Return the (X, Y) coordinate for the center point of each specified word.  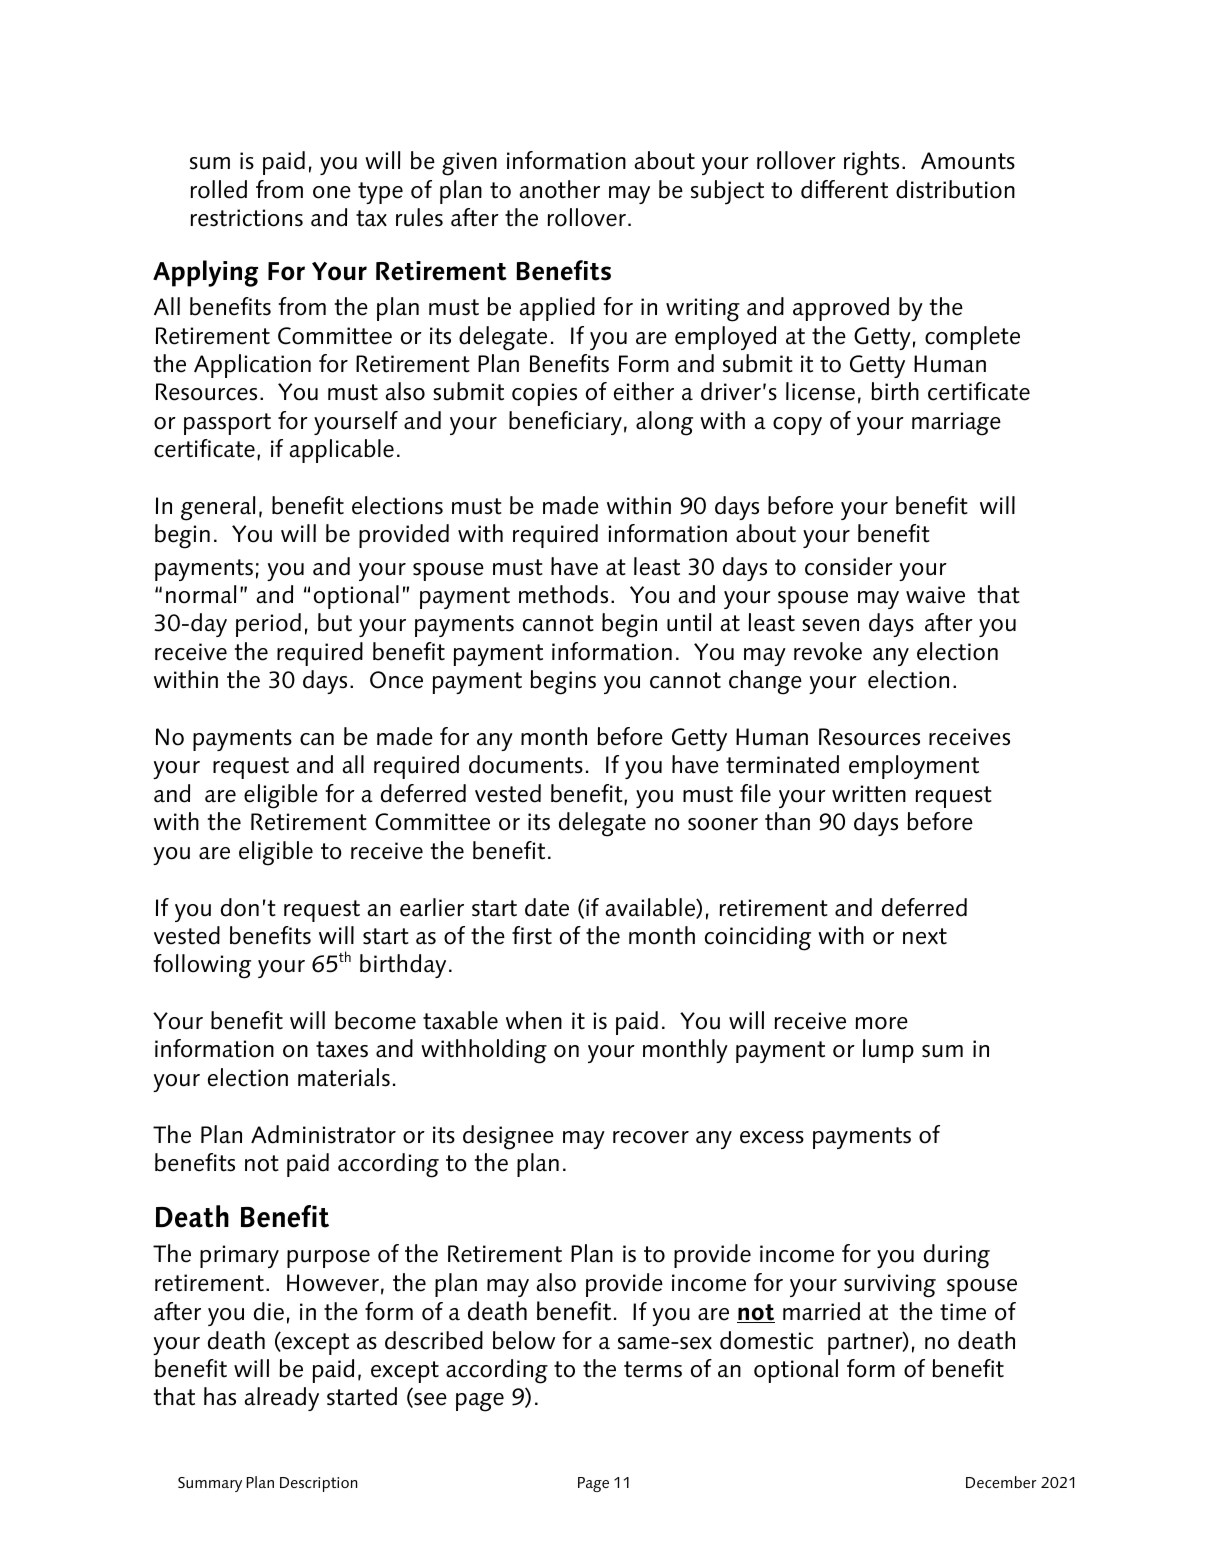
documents (526, 764)
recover (651, 1137)
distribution (955, 189)
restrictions (247, 218)
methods (563, 594)
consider (849, 566)
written (869, 794)
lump (888, 1051)
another (559, 189)
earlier (432, 907)
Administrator (323, 1134)
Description (319, 1484)
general (218, 508)
